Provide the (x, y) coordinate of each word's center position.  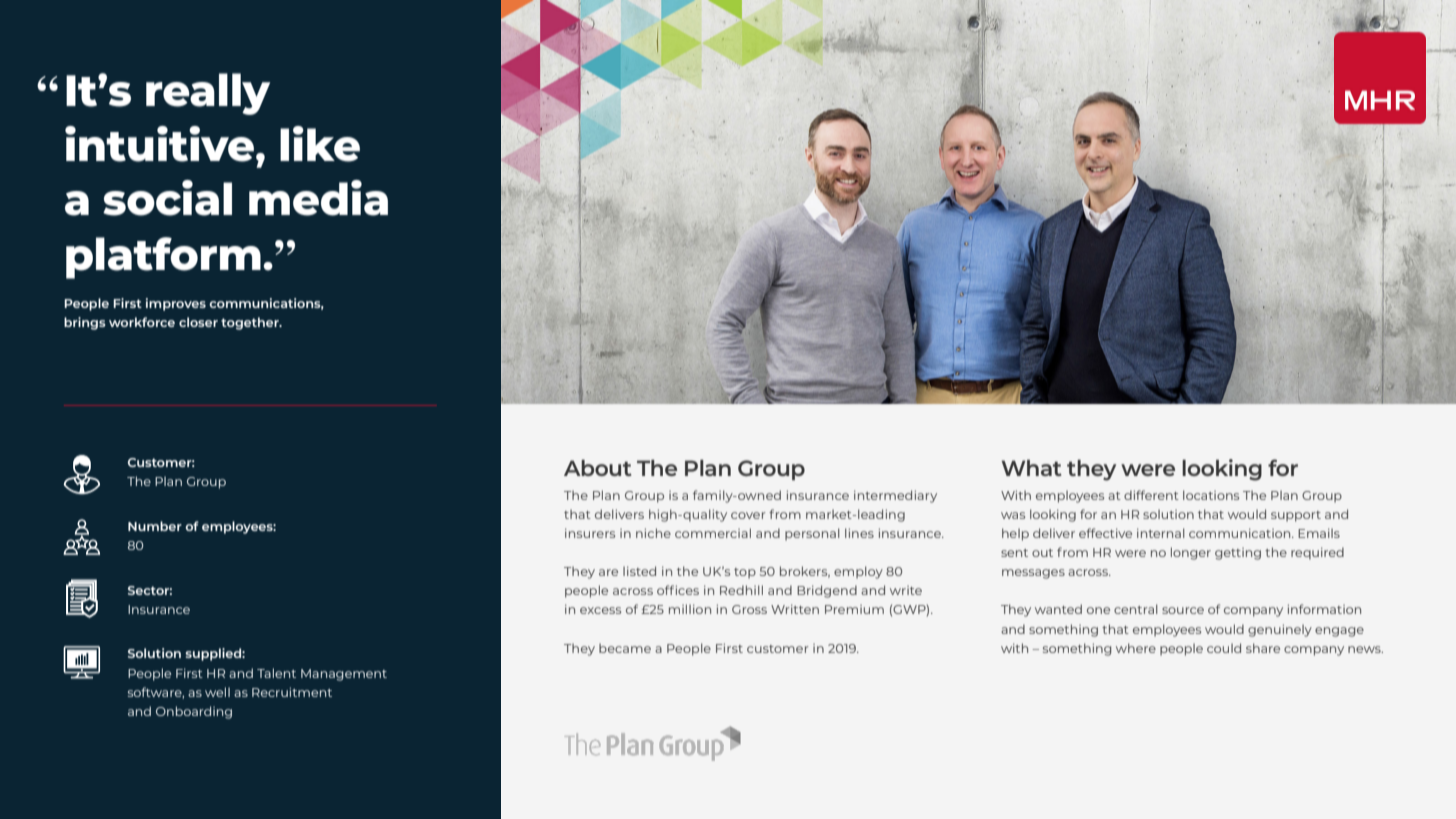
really (208, 94)
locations (1211, 495)
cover (748, 515)
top (745, 573)
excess (600, 610)
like (320, 144)
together (251, 323)
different (1151, 495)
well (217, 692)
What (1032, 468)
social (167, 198)
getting (1238, 554)
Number (155, 526)
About (598, 468)
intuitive (161, 144)
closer (198, 322)
